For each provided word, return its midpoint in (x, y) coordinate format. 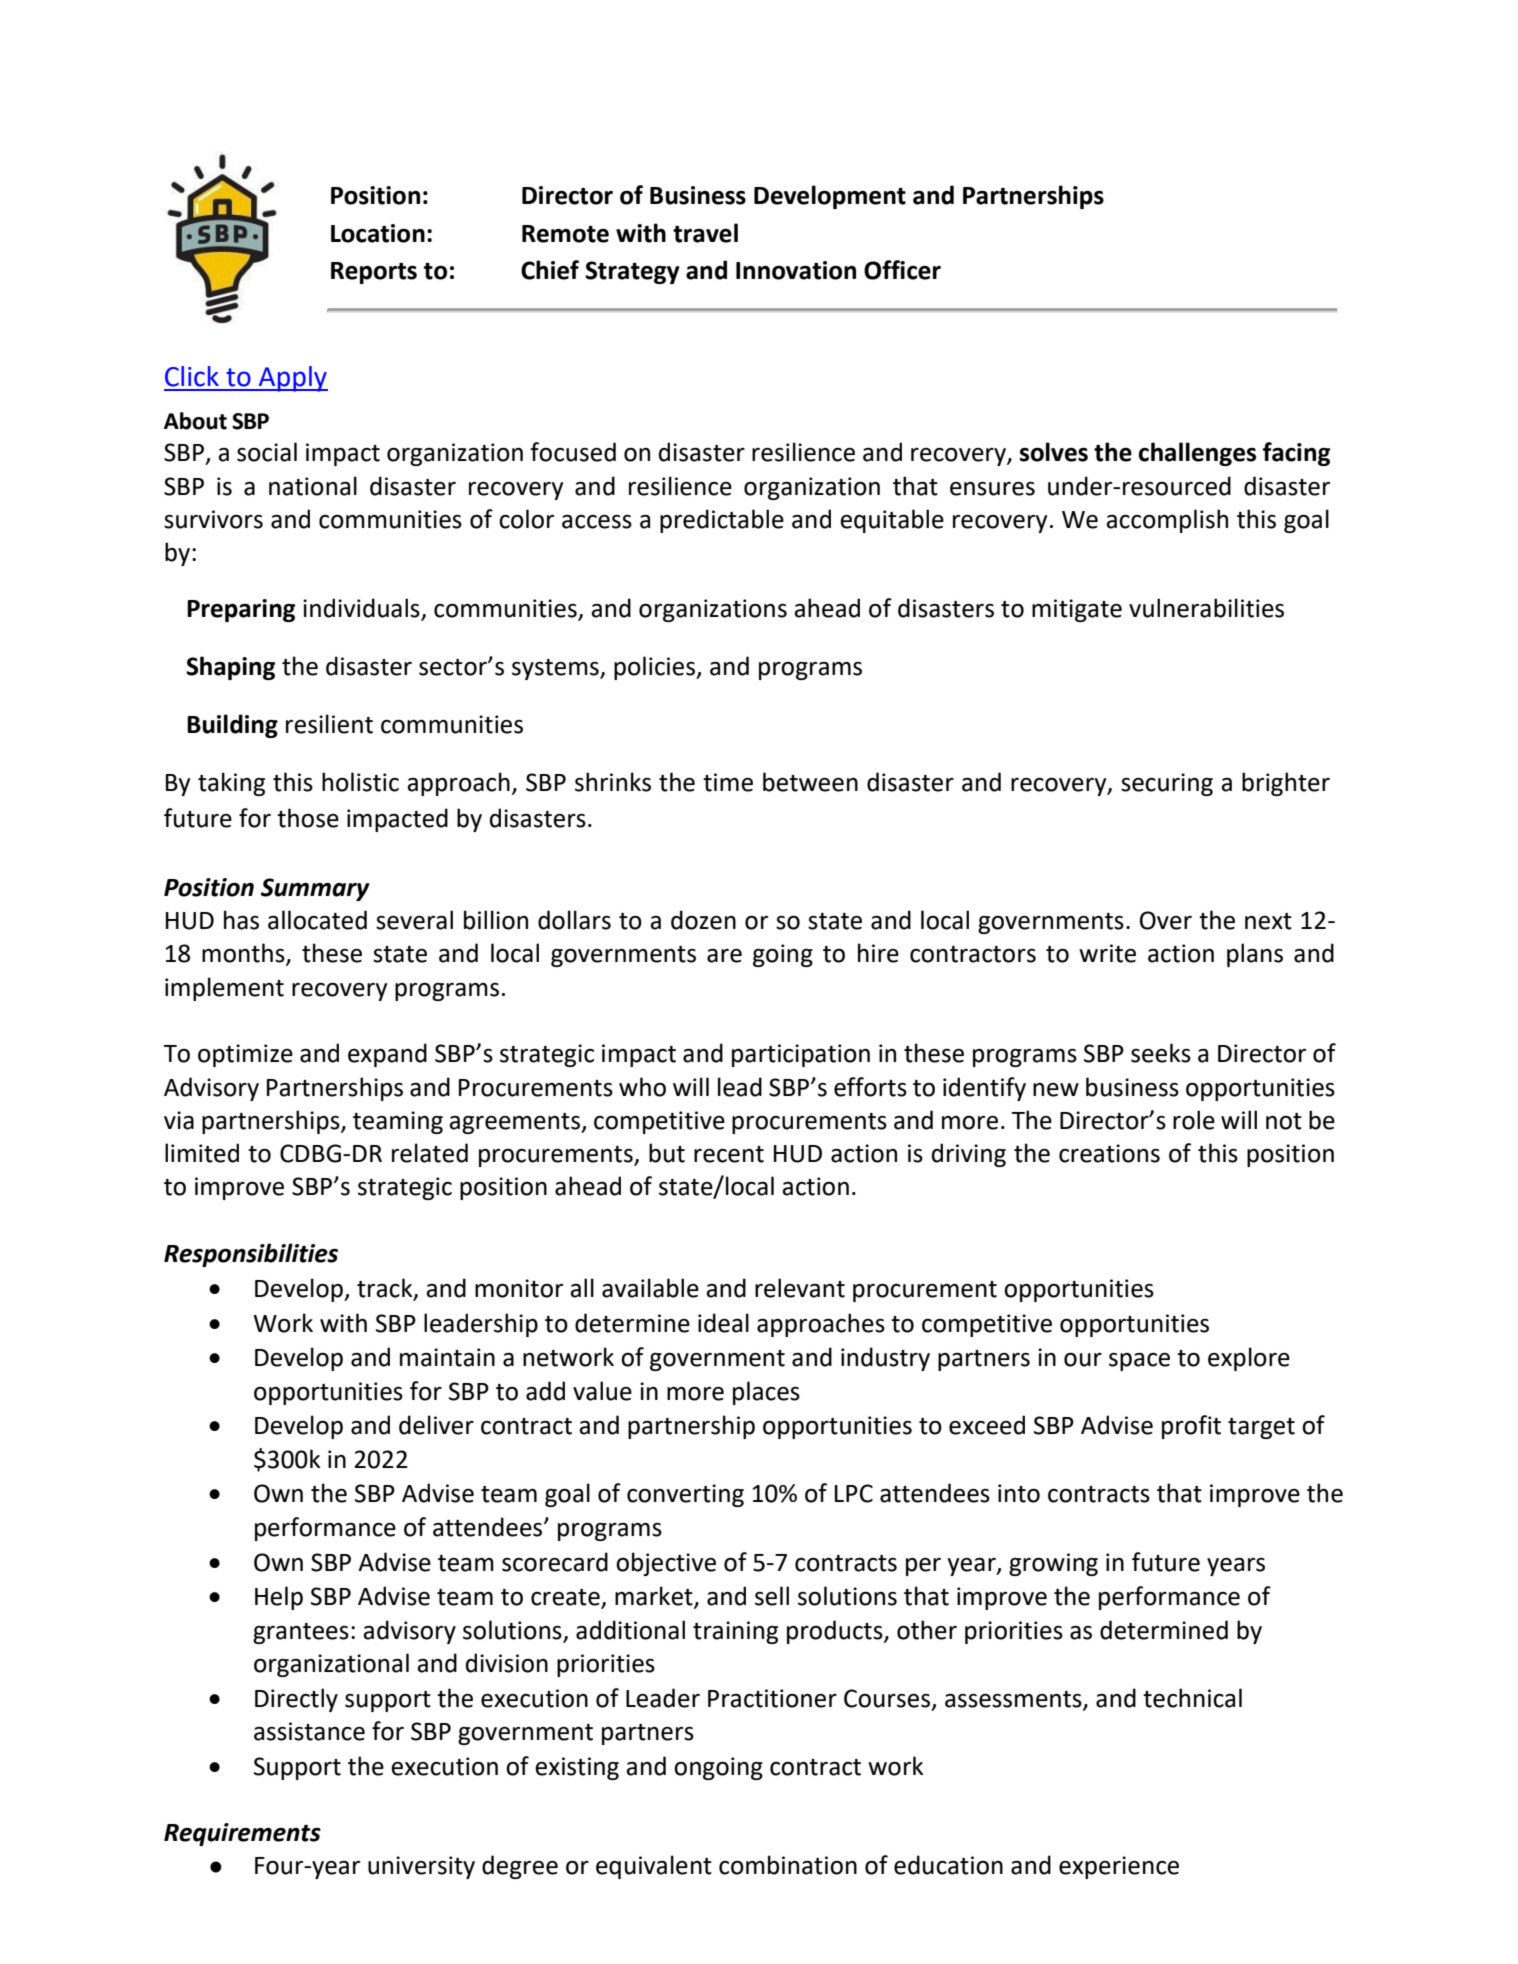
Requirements (242, 1834)
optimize (245, 1055)
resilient (329, 724)
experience (1119, 1867)
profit (1191, 1427)
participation (801, 1055)
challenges (1197, 454)
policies (655, 668)
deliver (436, 1425)
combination (788, 1865)
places (766, 1393)
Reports (374, 273)
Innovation (796, 270)
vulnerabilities (1206, 608)
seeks (1161, 1053)
